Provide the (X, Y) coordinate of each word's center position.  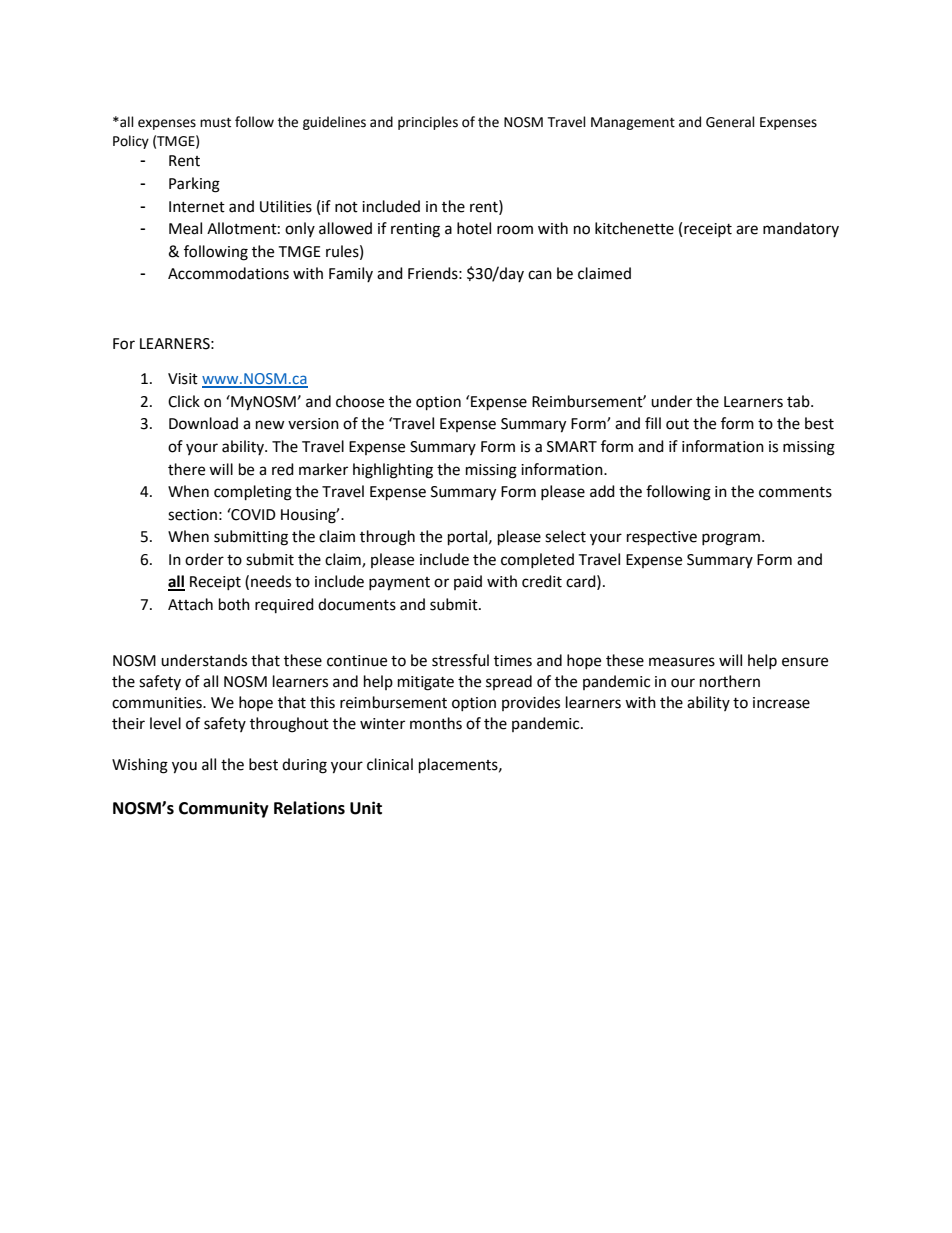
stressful (460, 660)
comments (795, 492)
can (540, 275)
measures (682, 662)
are (747, 230)
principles (428, 123)
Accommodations (228, 273)
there (186, 469)
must (215, 123)
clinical (390, 764)
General (730, 122)
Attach (190, 604)
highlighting (393, 471)
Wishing (140, 766)
